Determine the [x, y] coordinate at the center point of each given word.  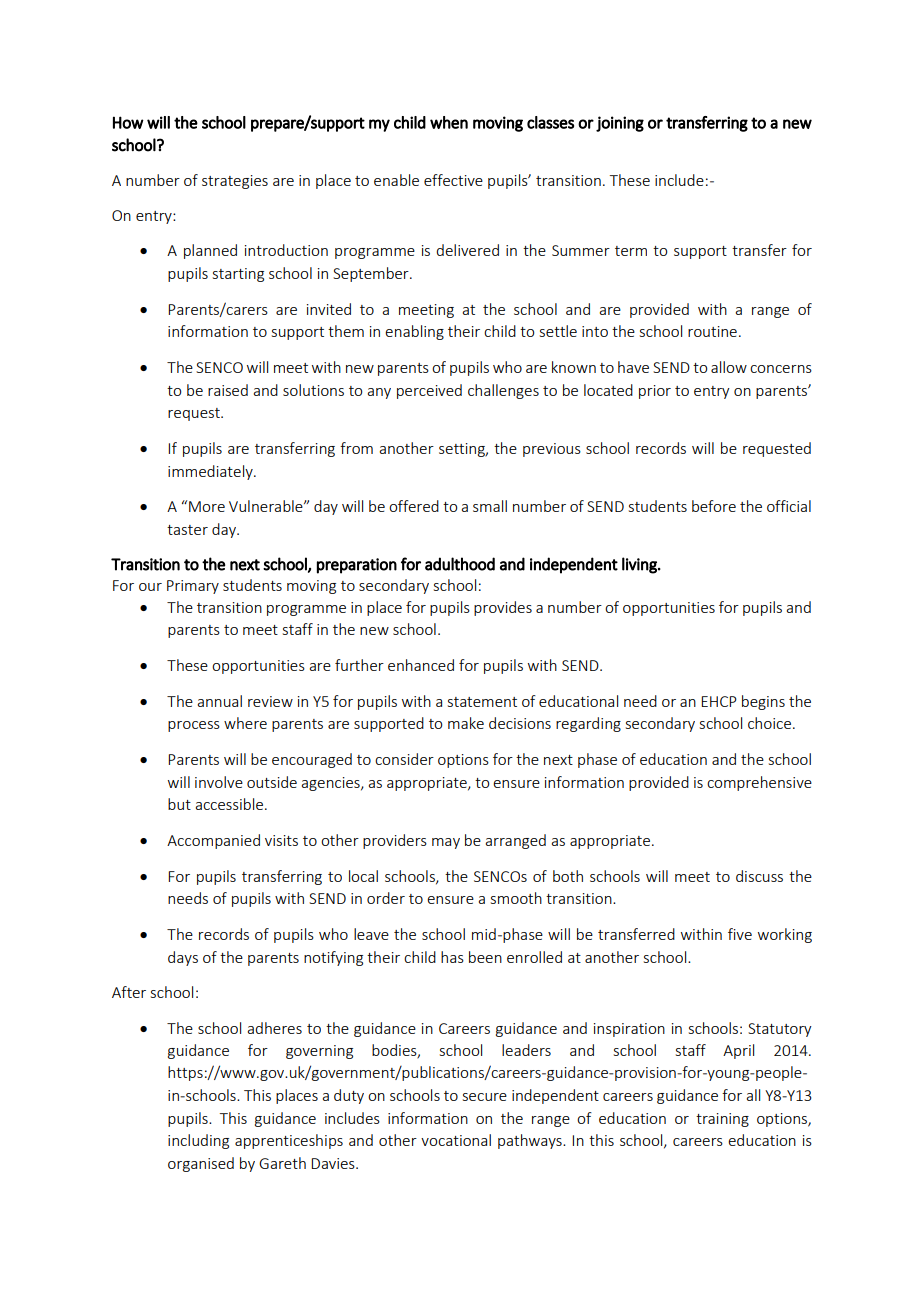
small [490, 506]
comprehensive [759, 783]
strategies [235, 182]
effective [453, 180]
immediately [211, 472]
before [714, 506]
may [446, 843]
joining [620, 124]
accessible [230, 804]
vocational [456, 1140]
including [198, 1141]
